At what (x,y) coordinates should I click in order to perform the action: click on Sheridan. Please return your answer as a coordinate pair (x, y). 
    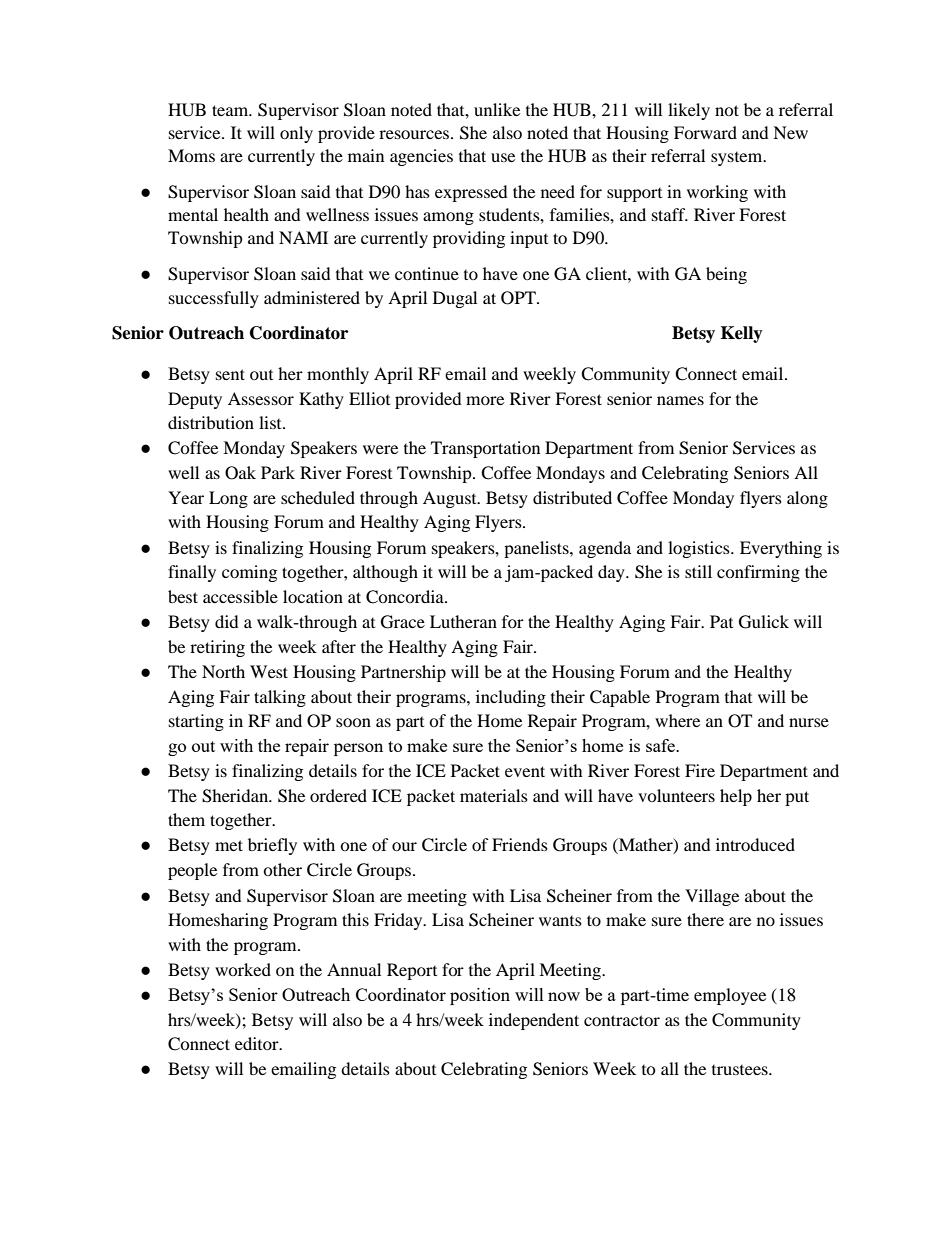
    Looking at the image, I should click on (236, 796).
